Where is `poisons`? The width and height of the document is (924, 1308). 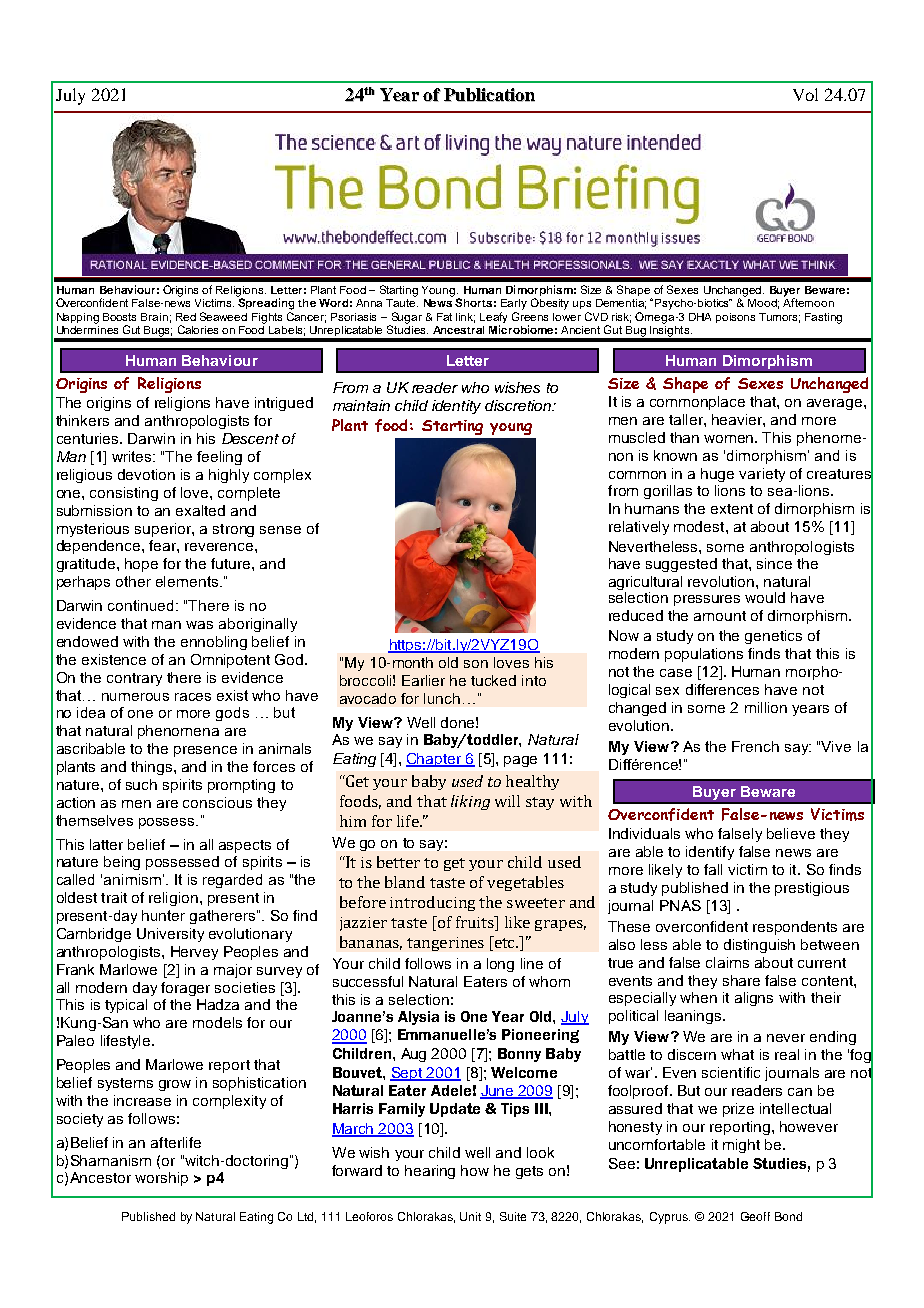
poisons is located at coordinates (735, 318).
